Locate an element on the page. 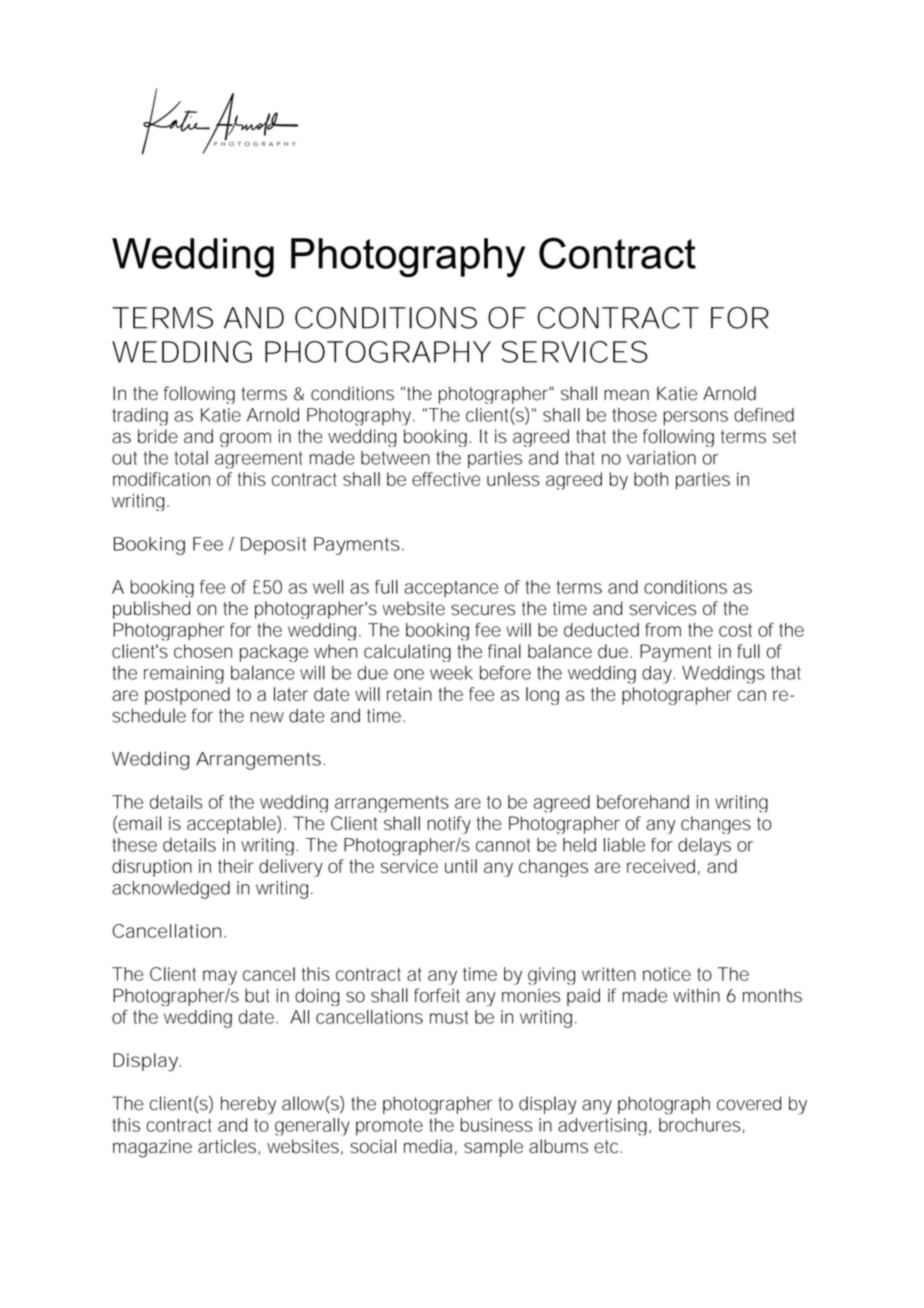 This page has height=1308, width=924. notify is located at coordinates (449, 825).
